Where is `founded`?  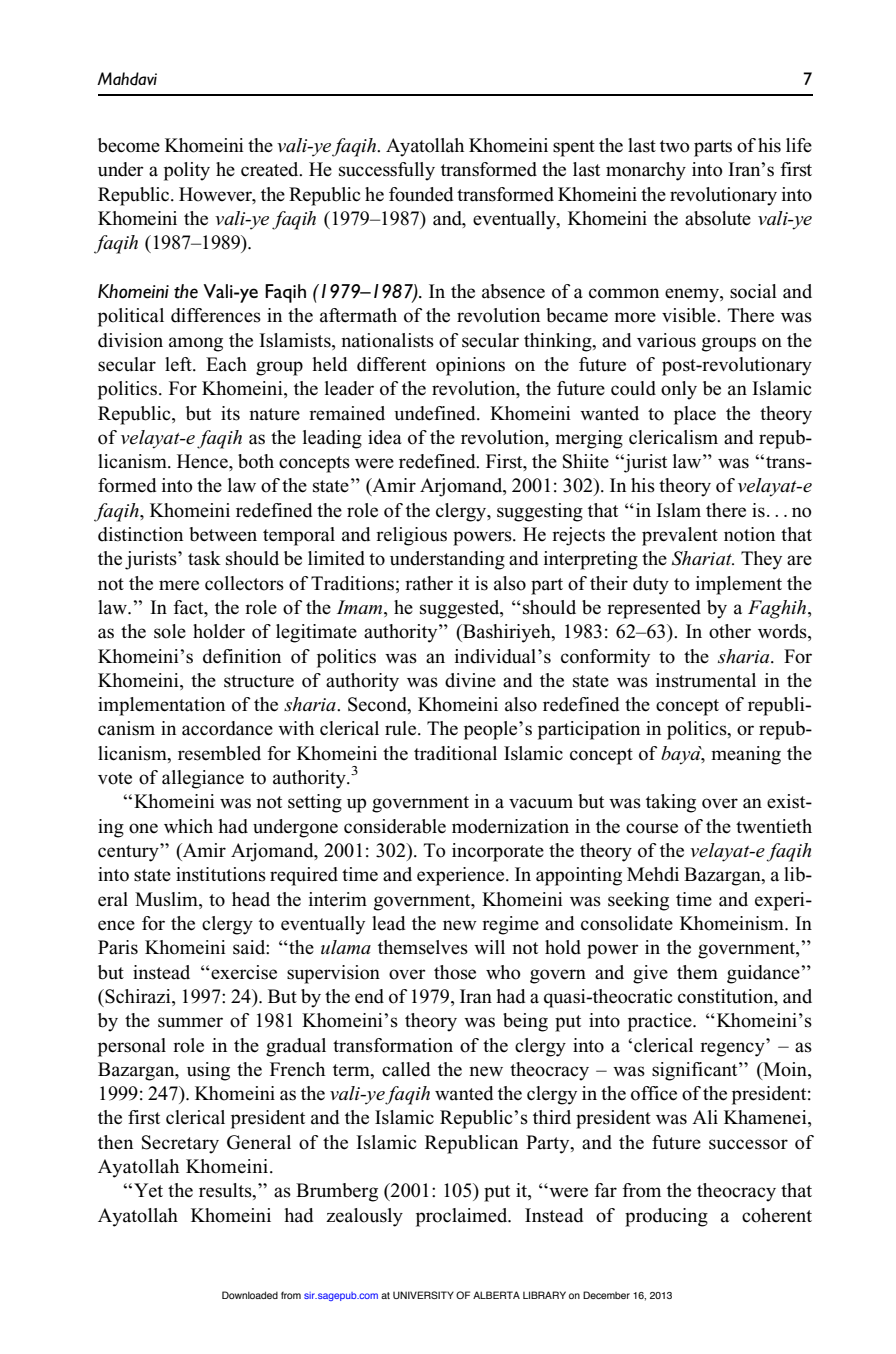 founded is located at coordinates (421, 194).
